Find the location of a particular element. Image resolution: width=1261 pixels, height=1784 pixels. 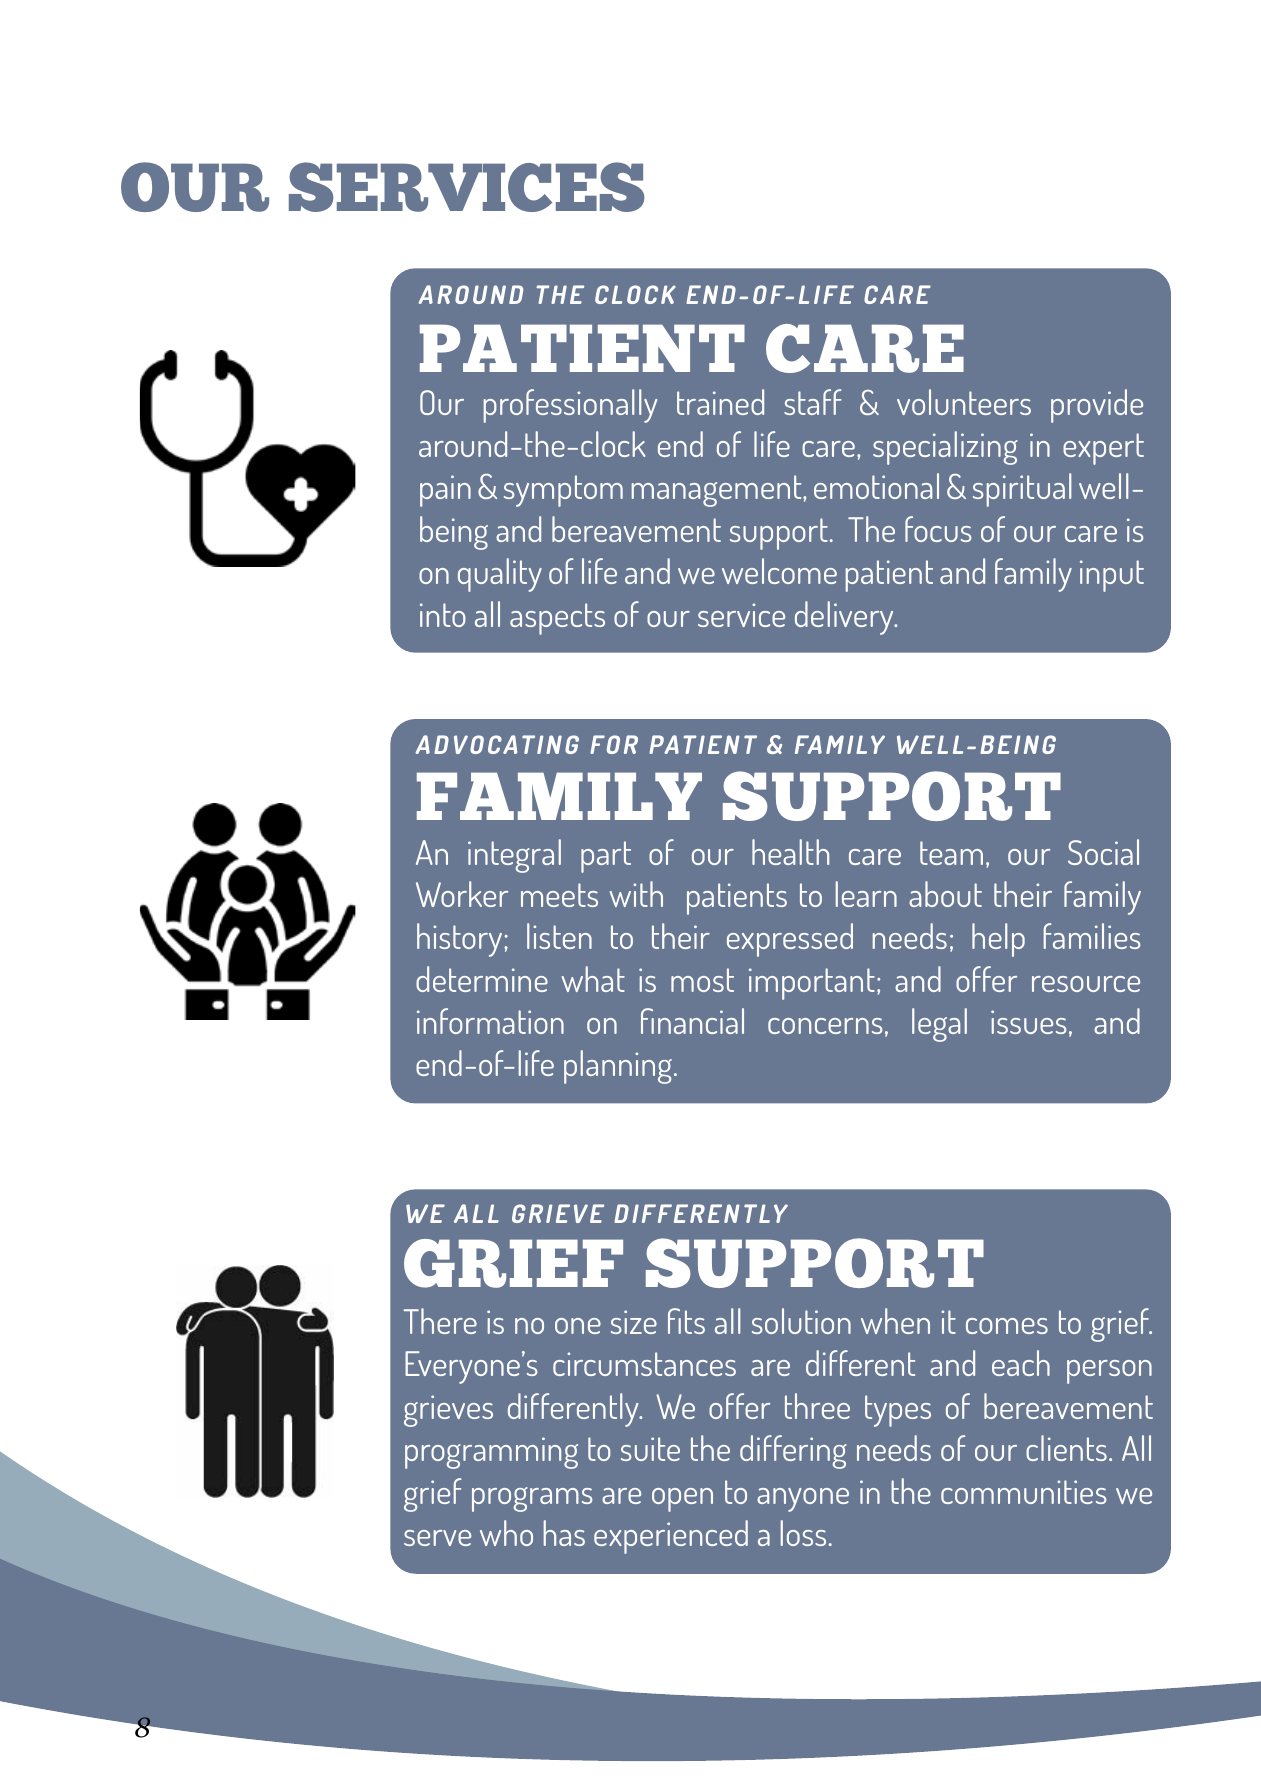

help is located at coordinates (998, 940).
